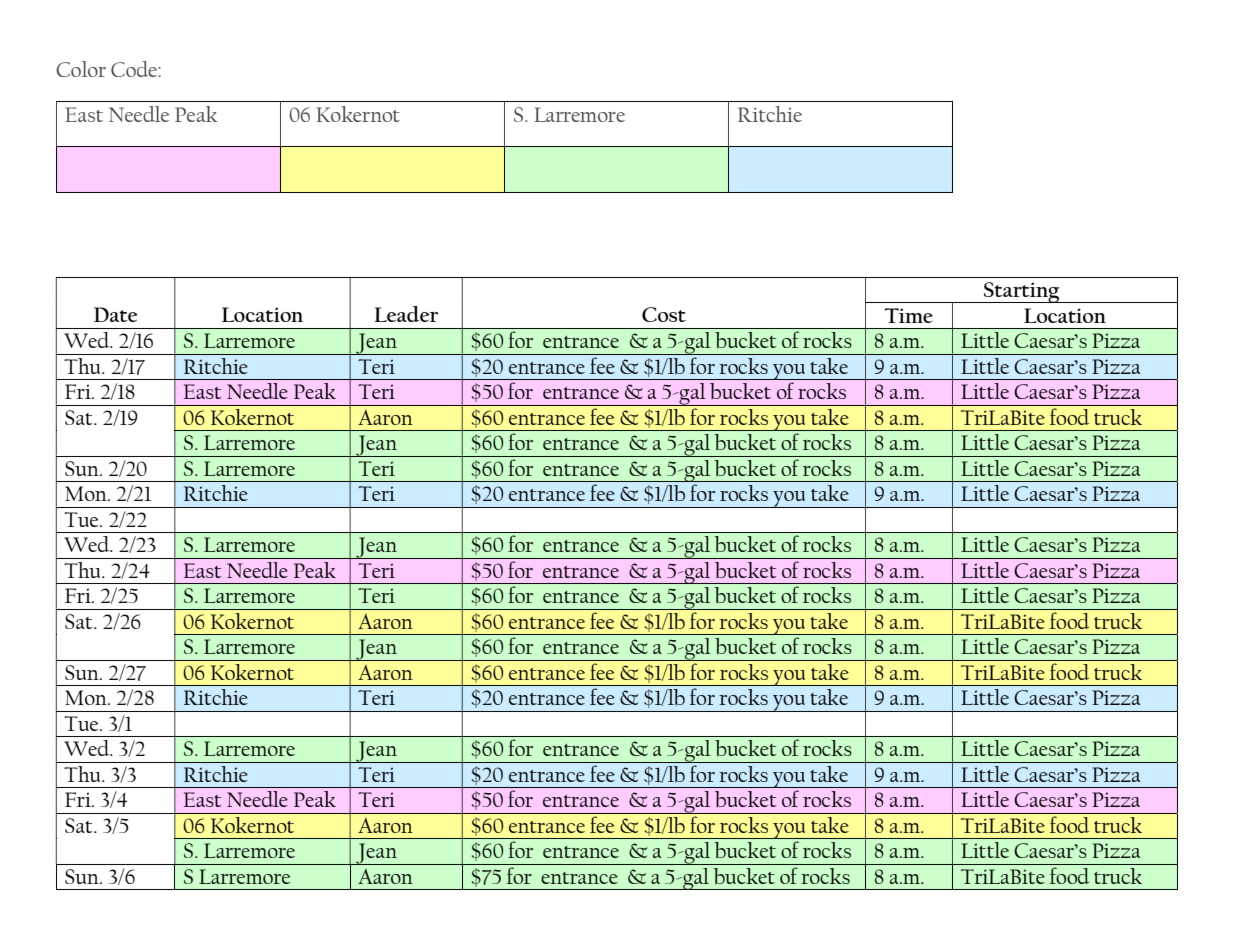  I want to click on Starting, so click(1022, 292).
